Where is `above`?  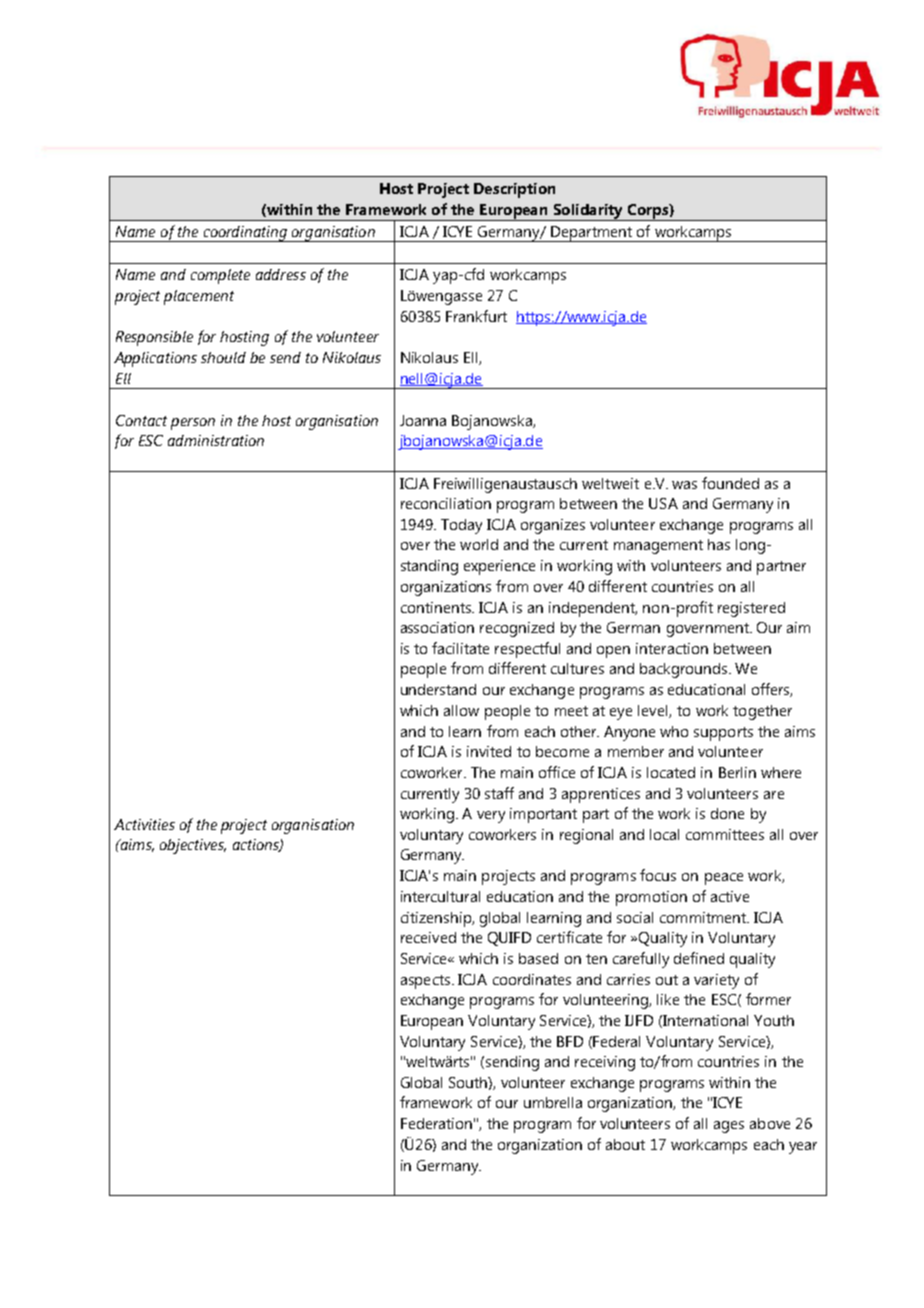 above is located at coordinates (770, 1123).
